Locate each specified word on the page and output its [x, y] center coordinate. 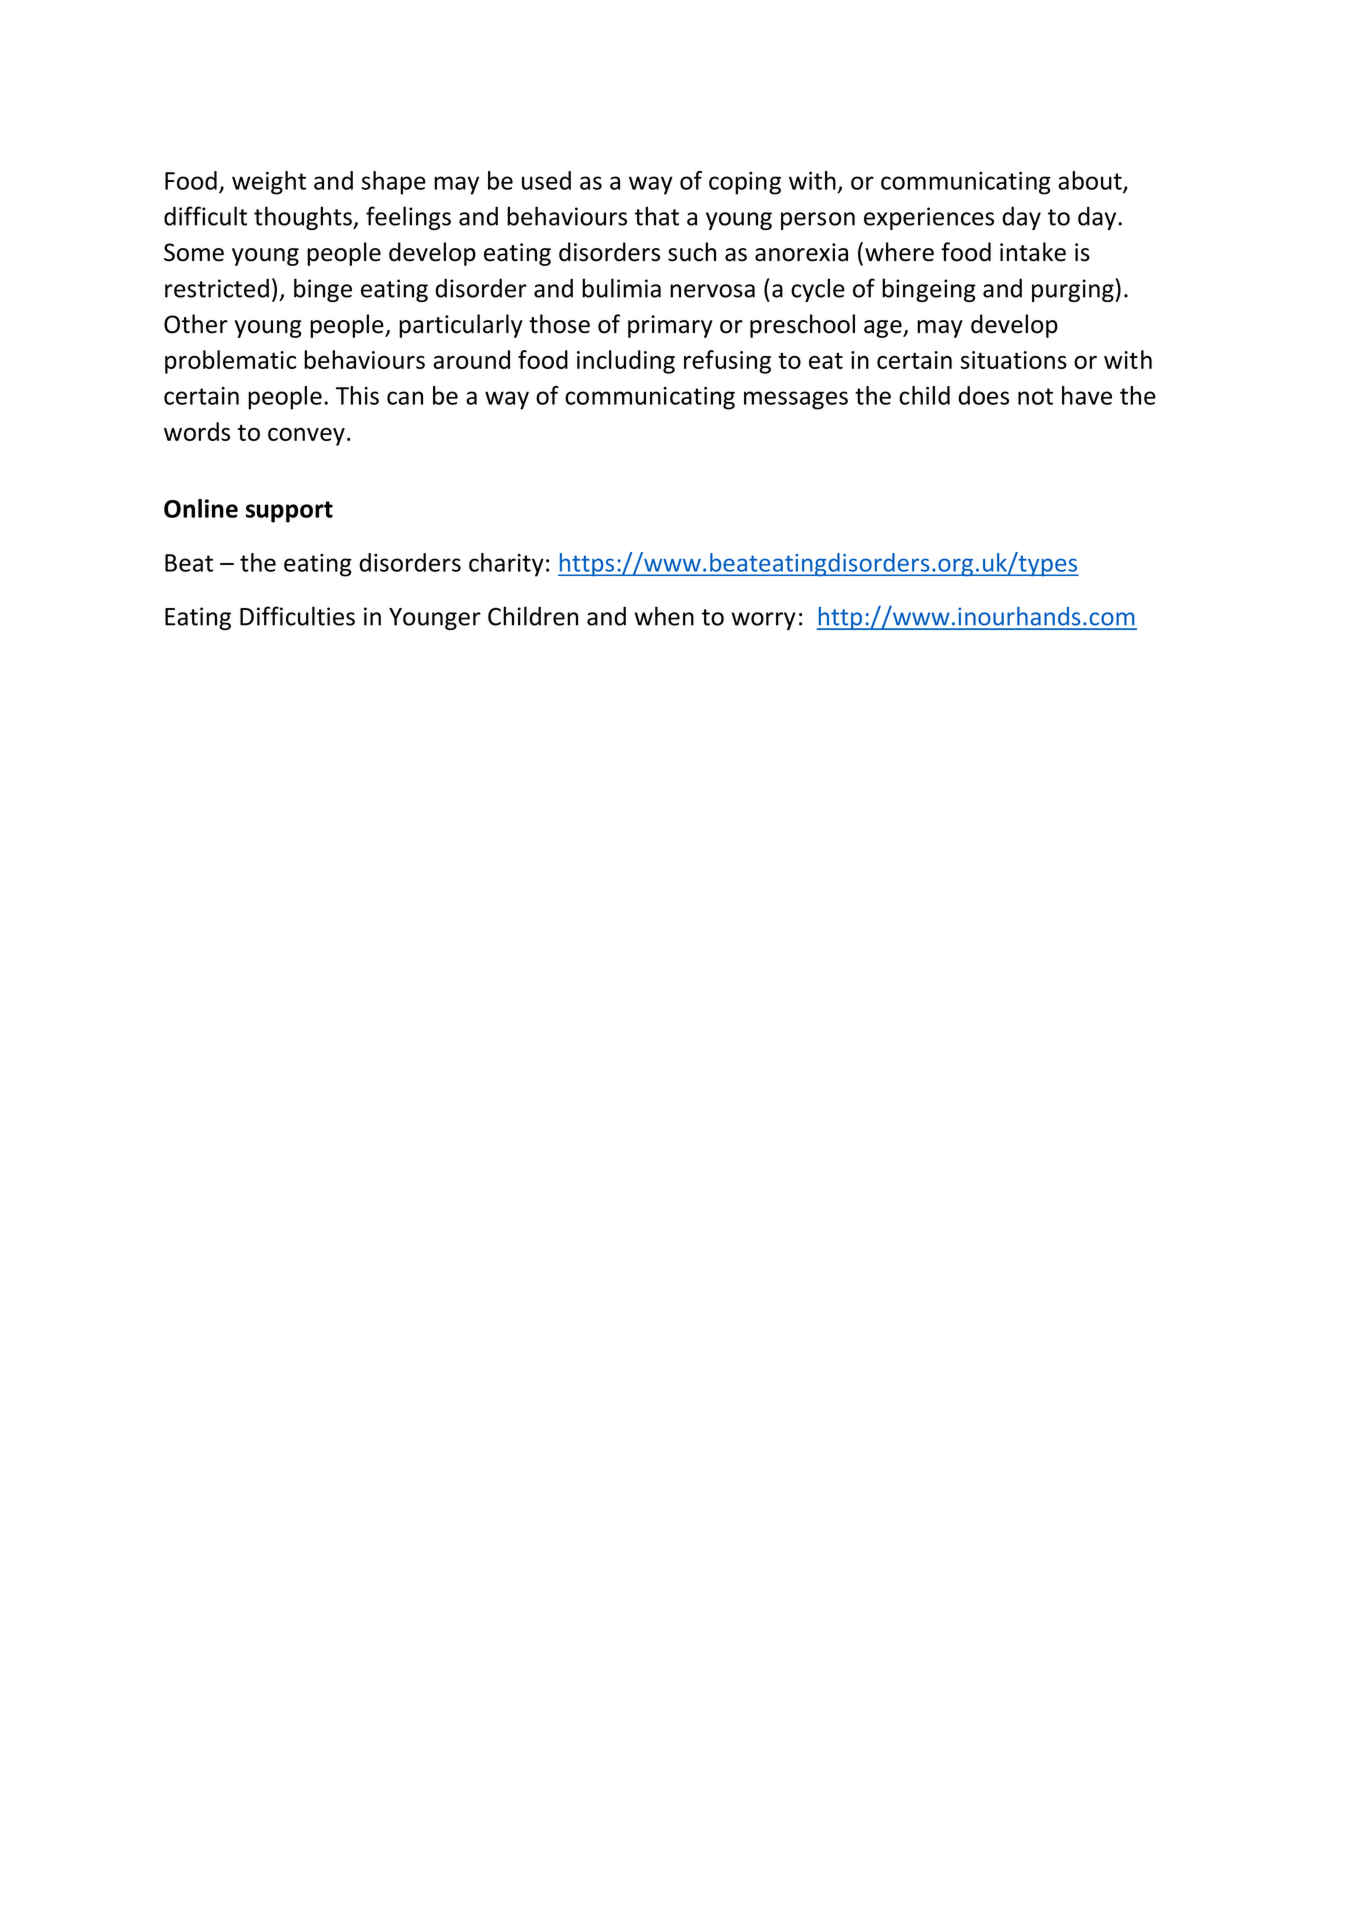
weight [269, 183]
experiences [929, 218]
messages [796, 400]
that [657, 216]
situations [1014, 360]
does [983, 395]
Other [196, 324]
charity [506, 565]
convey [306, 437]
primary [670, 326]
